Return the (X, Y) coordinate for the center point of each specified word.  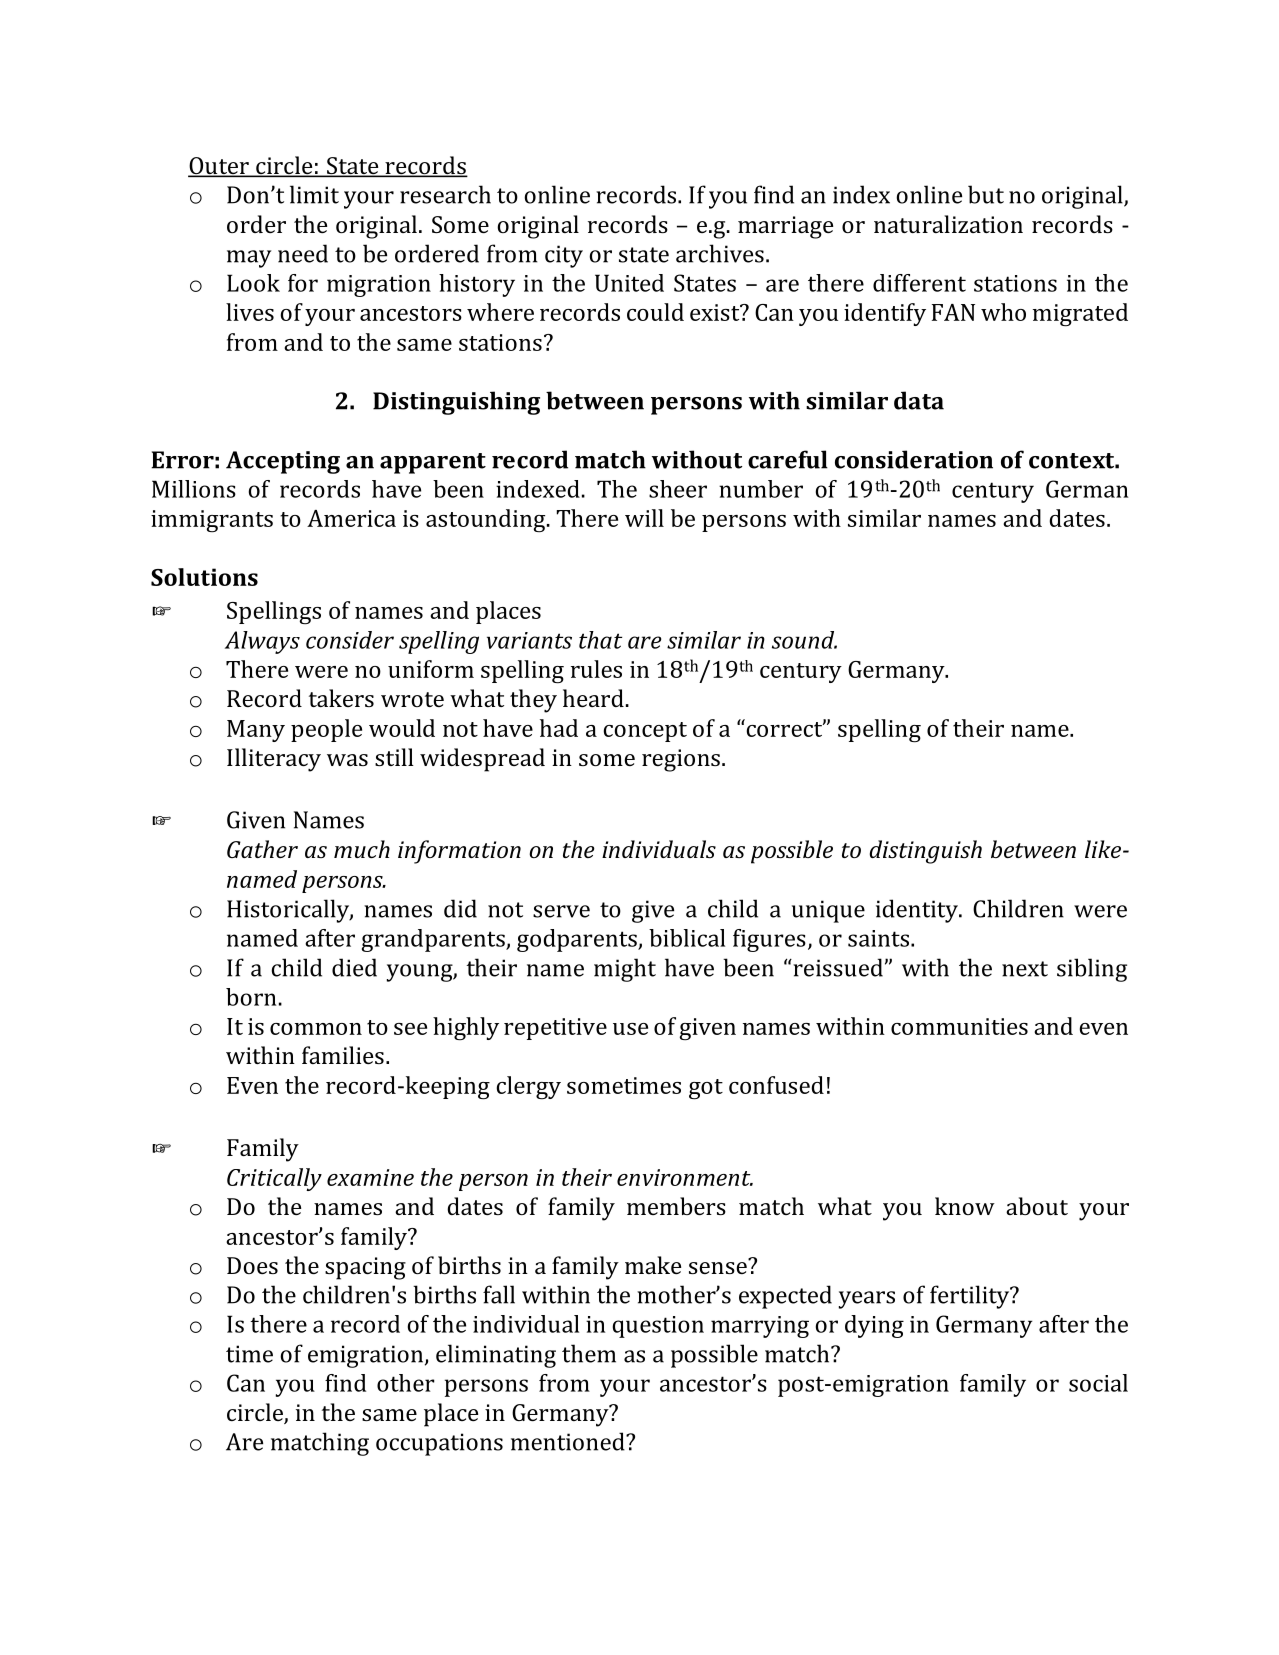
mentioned (569, 1441)
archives (720, 253)
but (986, 194)
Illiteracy (274, 760)
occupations (439, 1444)
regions (681, 760)
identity (918, 911)
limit (314, 194)
